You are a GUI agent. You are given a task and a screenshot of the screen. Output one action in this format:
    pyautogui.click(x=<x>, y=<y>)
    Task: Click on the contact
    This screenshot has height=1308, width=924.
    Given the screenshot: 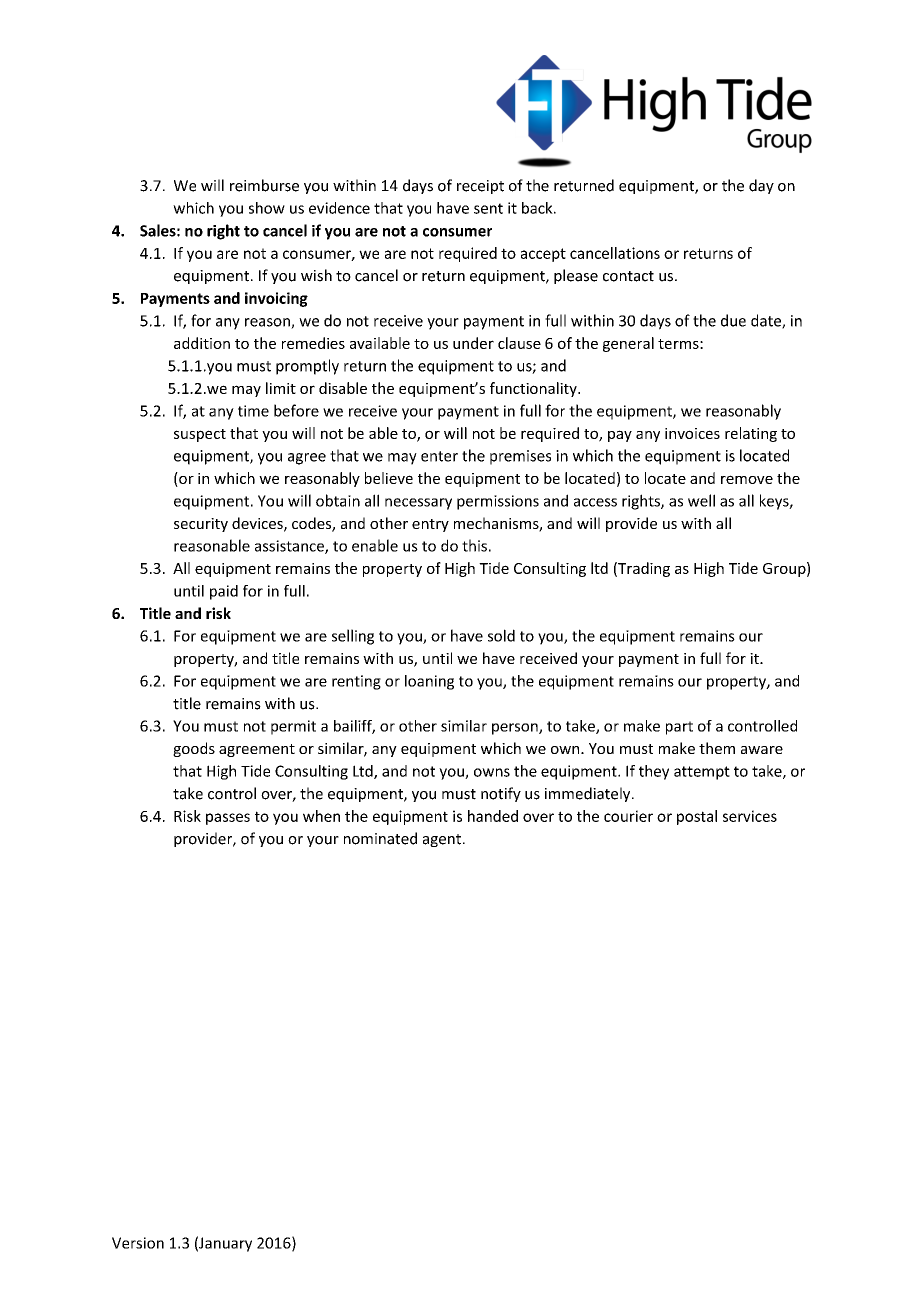 What is the action you would take?
    pyautogui.click(x=628, y=276)
